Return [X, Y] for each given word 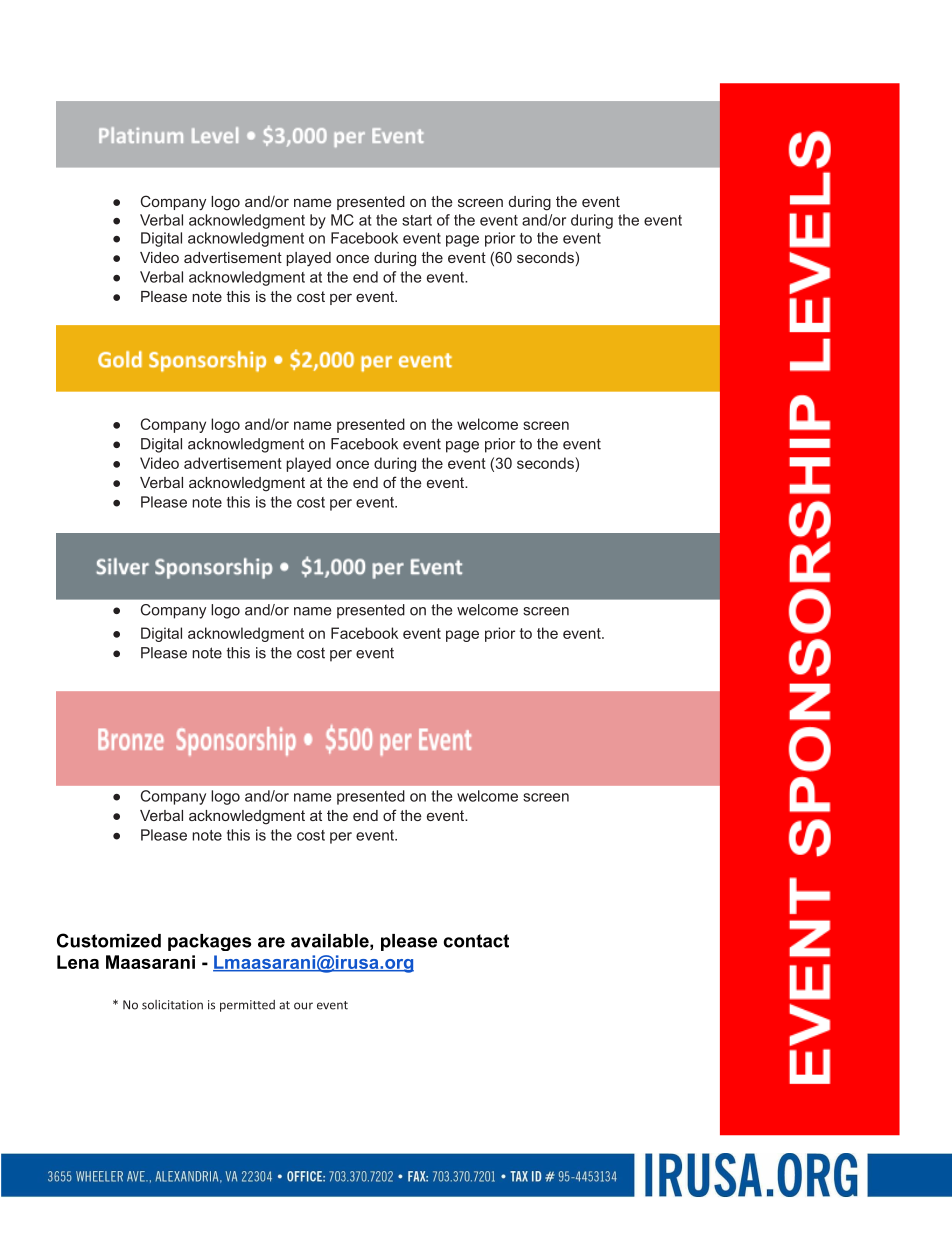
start [417, 220]
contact [476, 941]
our [303, 1006]
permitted [247, 1006]
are [271, 942]
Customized [109, 940]
